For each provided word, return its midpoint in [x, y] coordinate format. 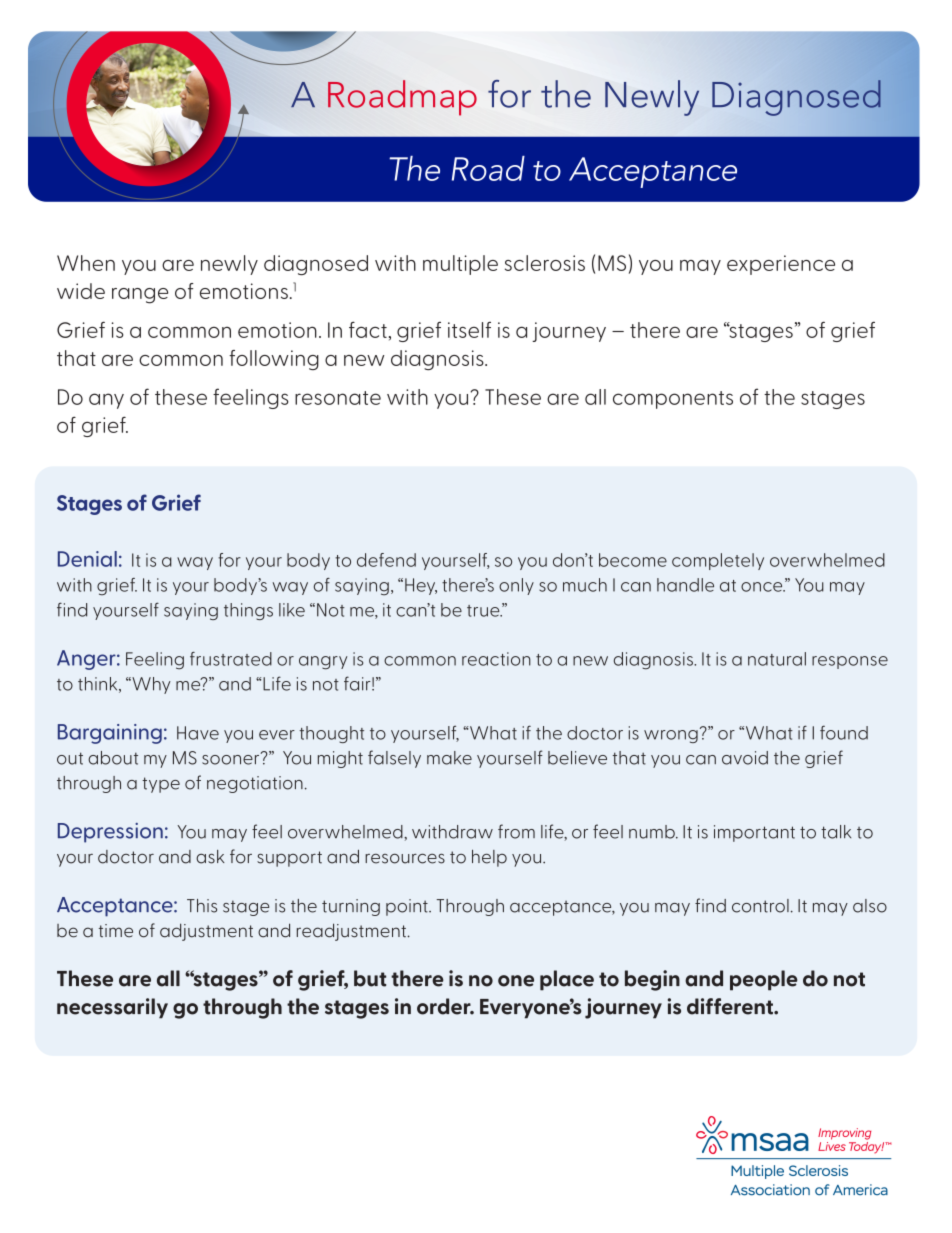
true [484, 611]
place [567, 980]
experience [781, 265]
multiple [460, 265]
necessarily [112, 1008]
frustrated [231, 659]
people [764, 980]
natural [777, 659]
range [140, 296]
